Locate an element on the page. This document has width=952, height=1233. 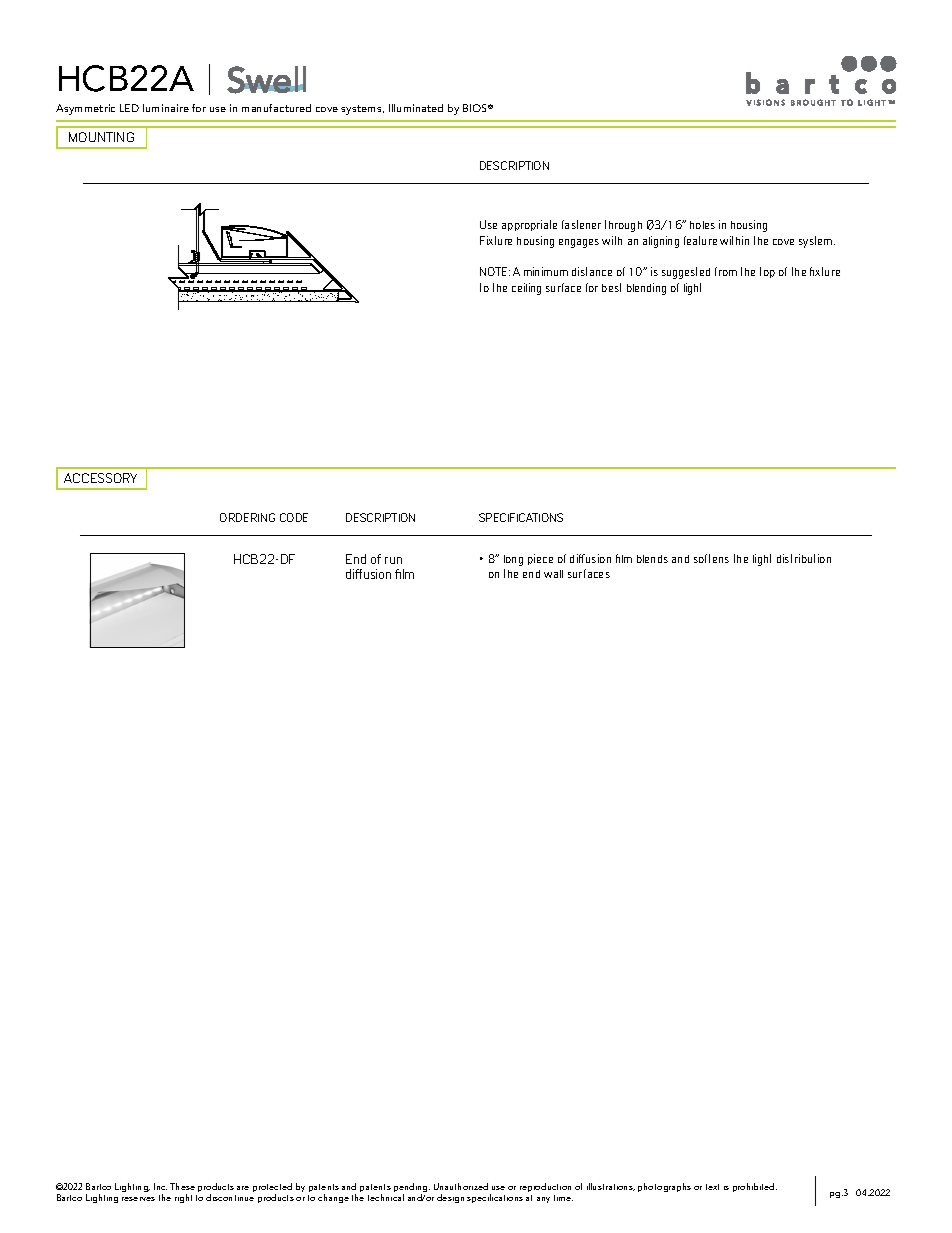
Illuminated is located at coordinates (416, 108).
